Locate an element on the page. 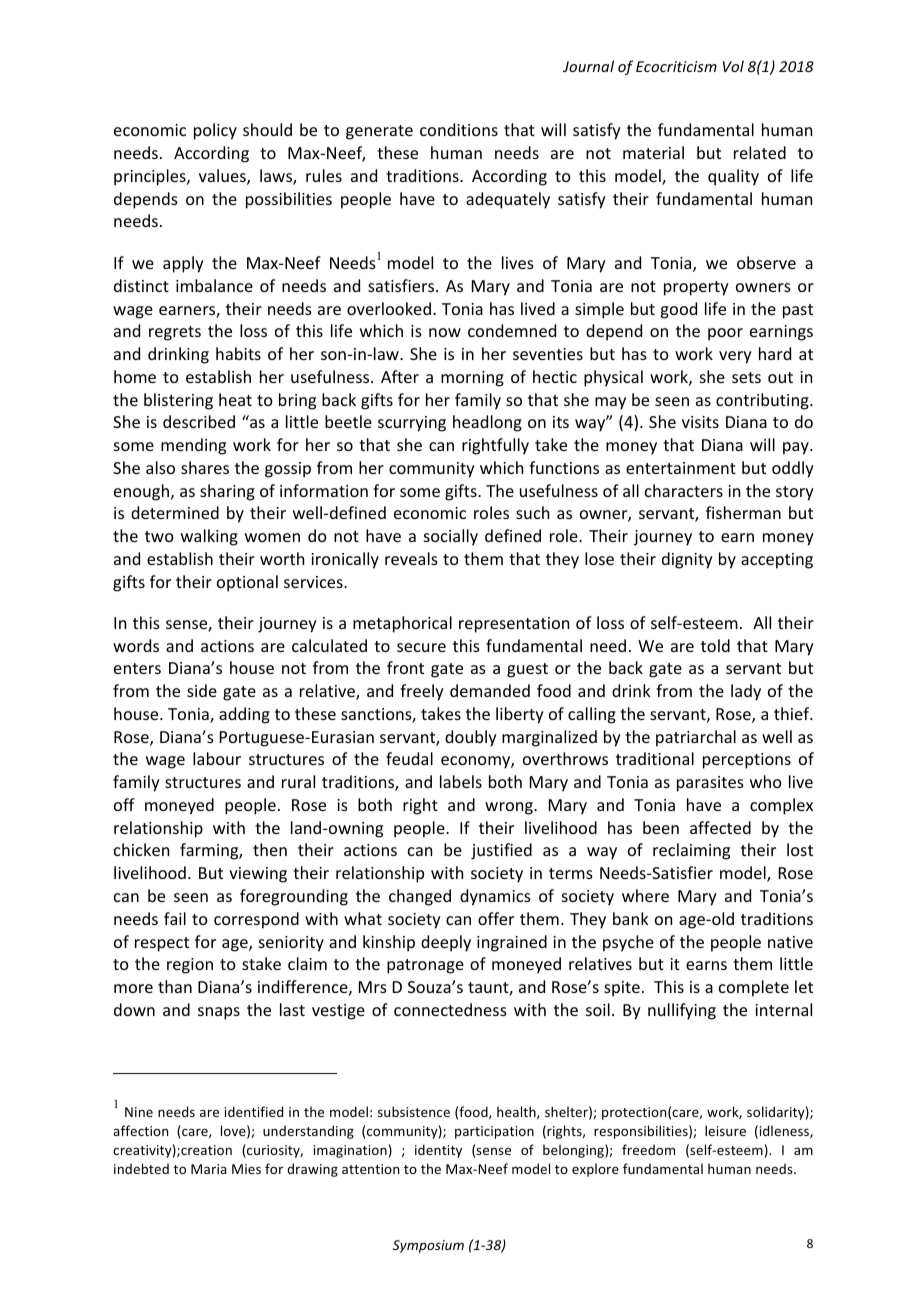 The width and height of the document is (924, 1308). told is located at coordinates (715, 645).
